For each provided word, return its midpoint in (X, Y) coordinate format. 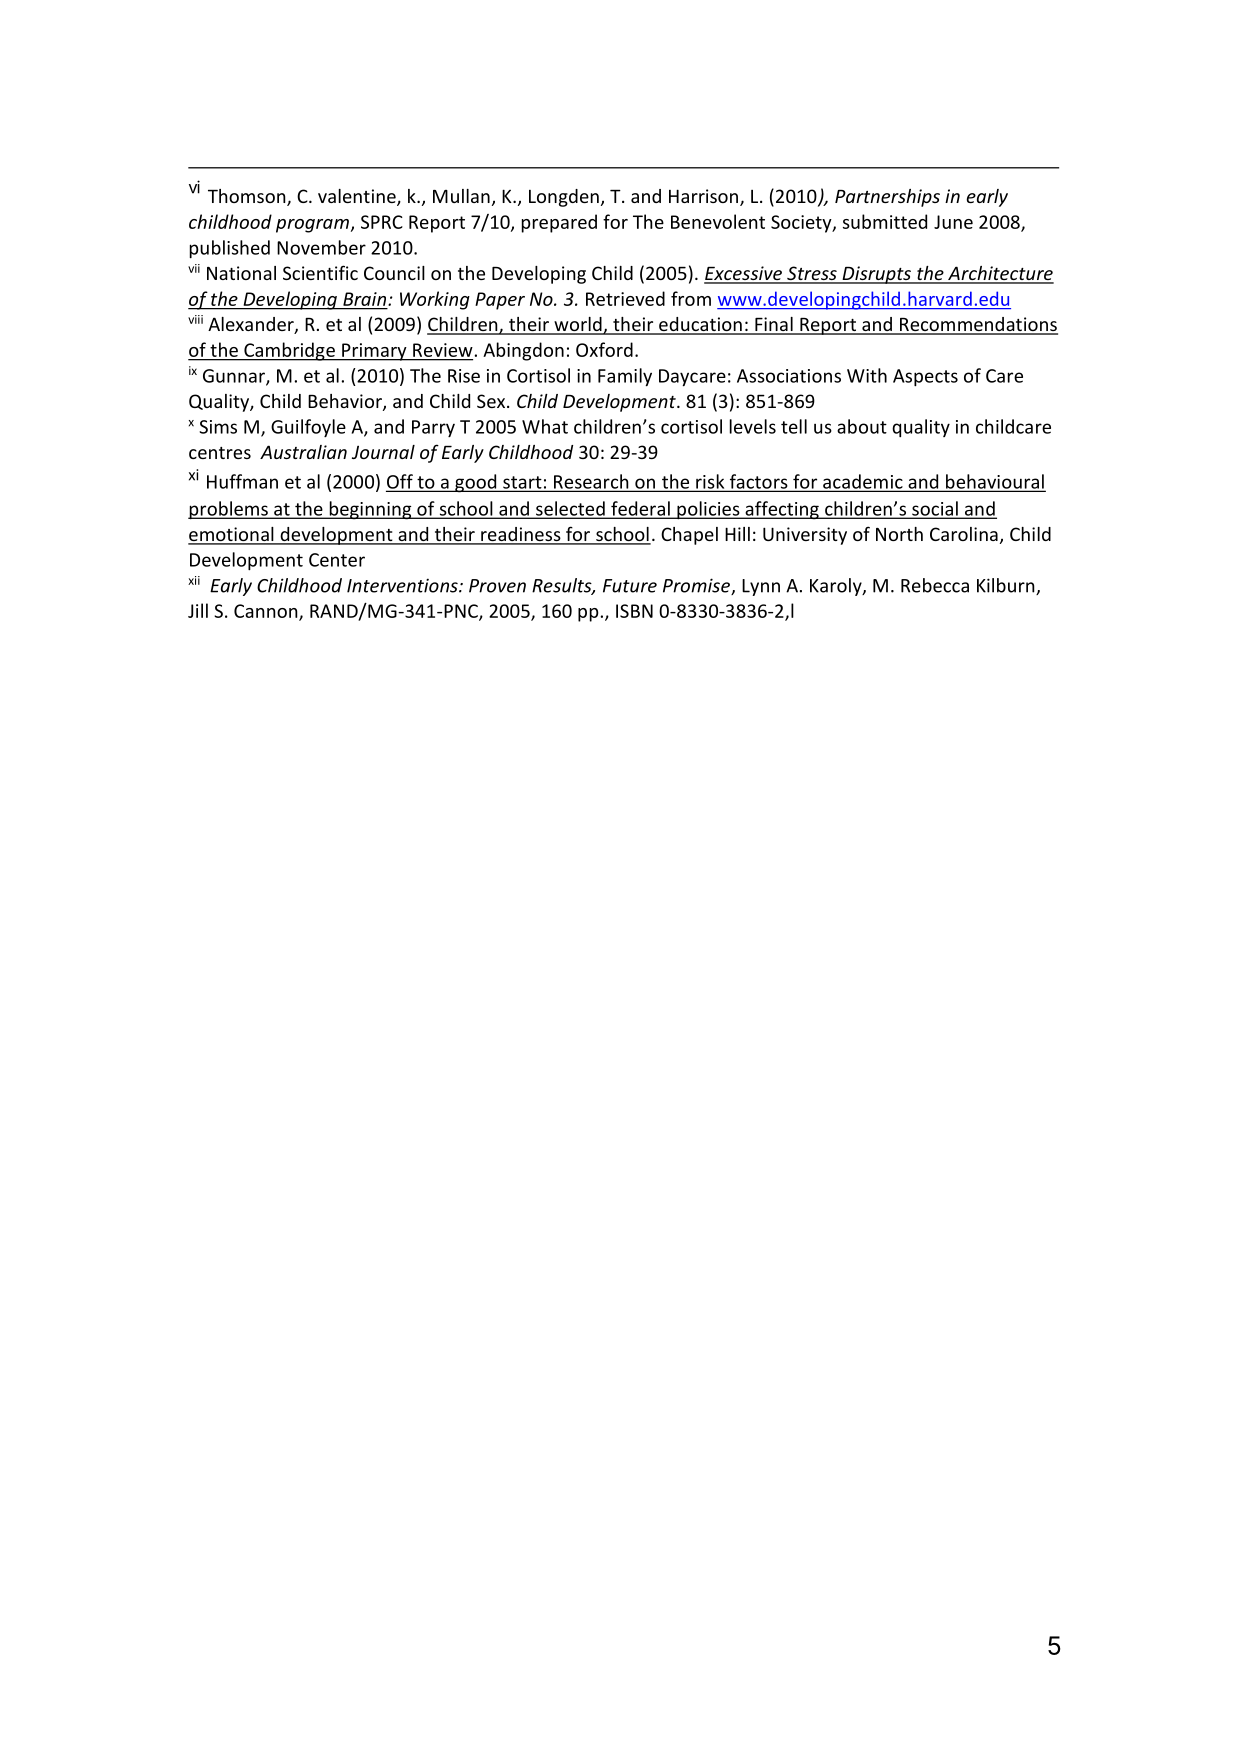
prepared (559, 223)
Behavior (346, 402)
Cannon (267, 612)
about (862, 426)
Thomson (248, 197)
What (545, 426)
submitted (885, 221)
